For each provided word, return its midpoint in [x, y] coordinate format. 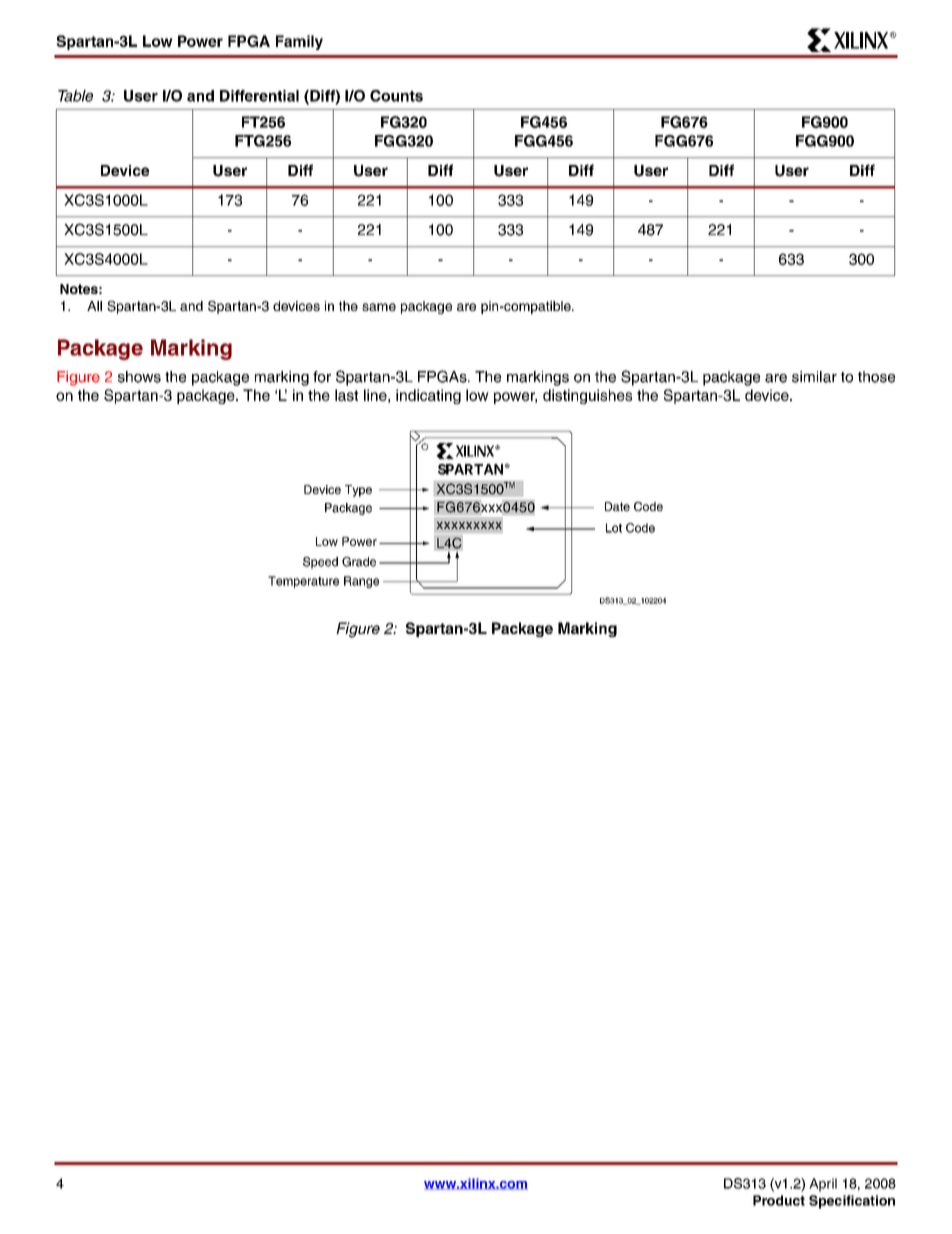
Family [299, 42]
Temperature [303, 582]
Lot [614, 528]
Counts [396, 96]
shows [139, 377]
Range [361, 582]
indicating [428, 396]
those [876, 377]
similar [814, 377]
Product [779, 1200]
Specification [852, 1202]
